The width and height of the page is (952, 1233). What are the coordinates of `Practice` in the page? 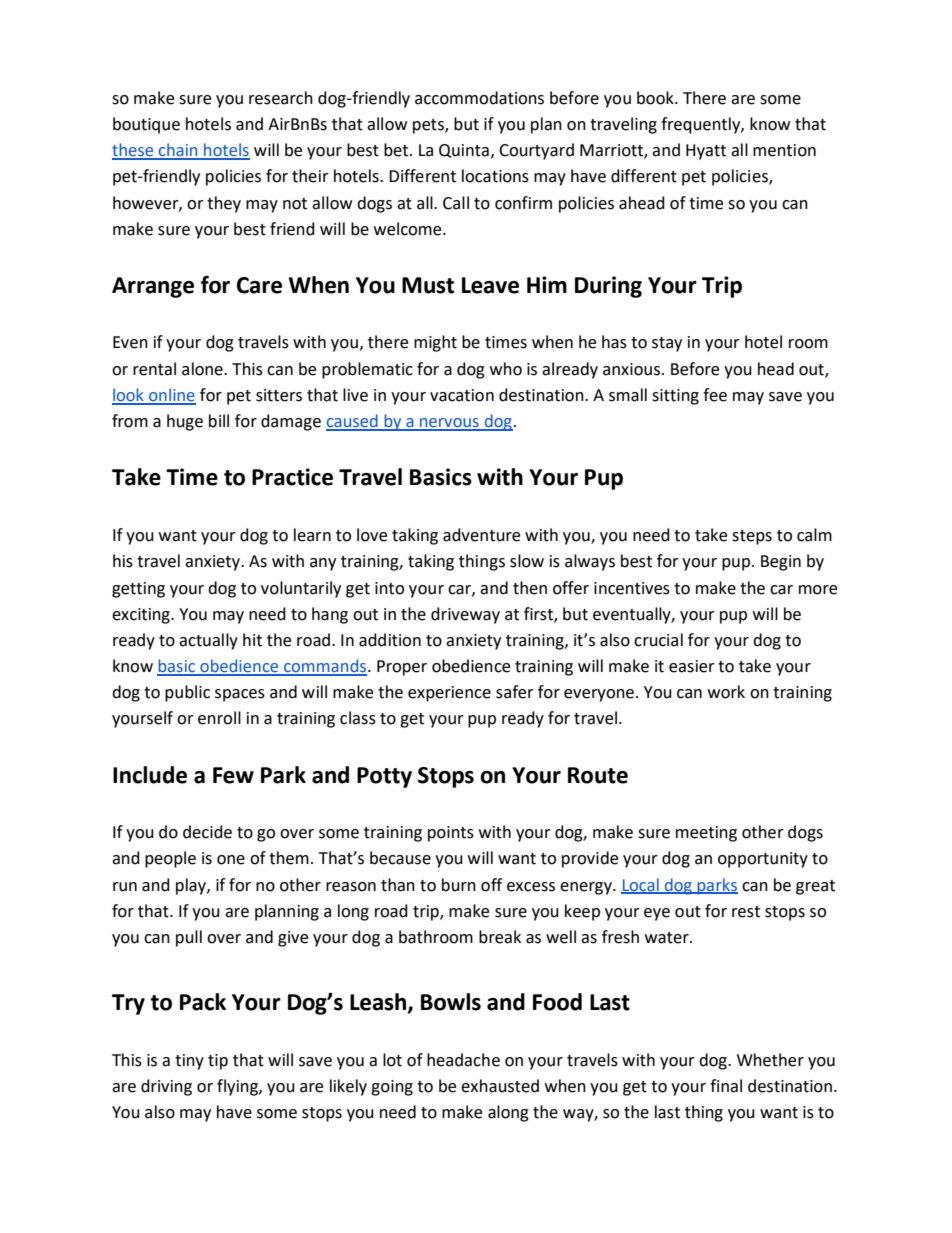 It's located at (292, 477).
